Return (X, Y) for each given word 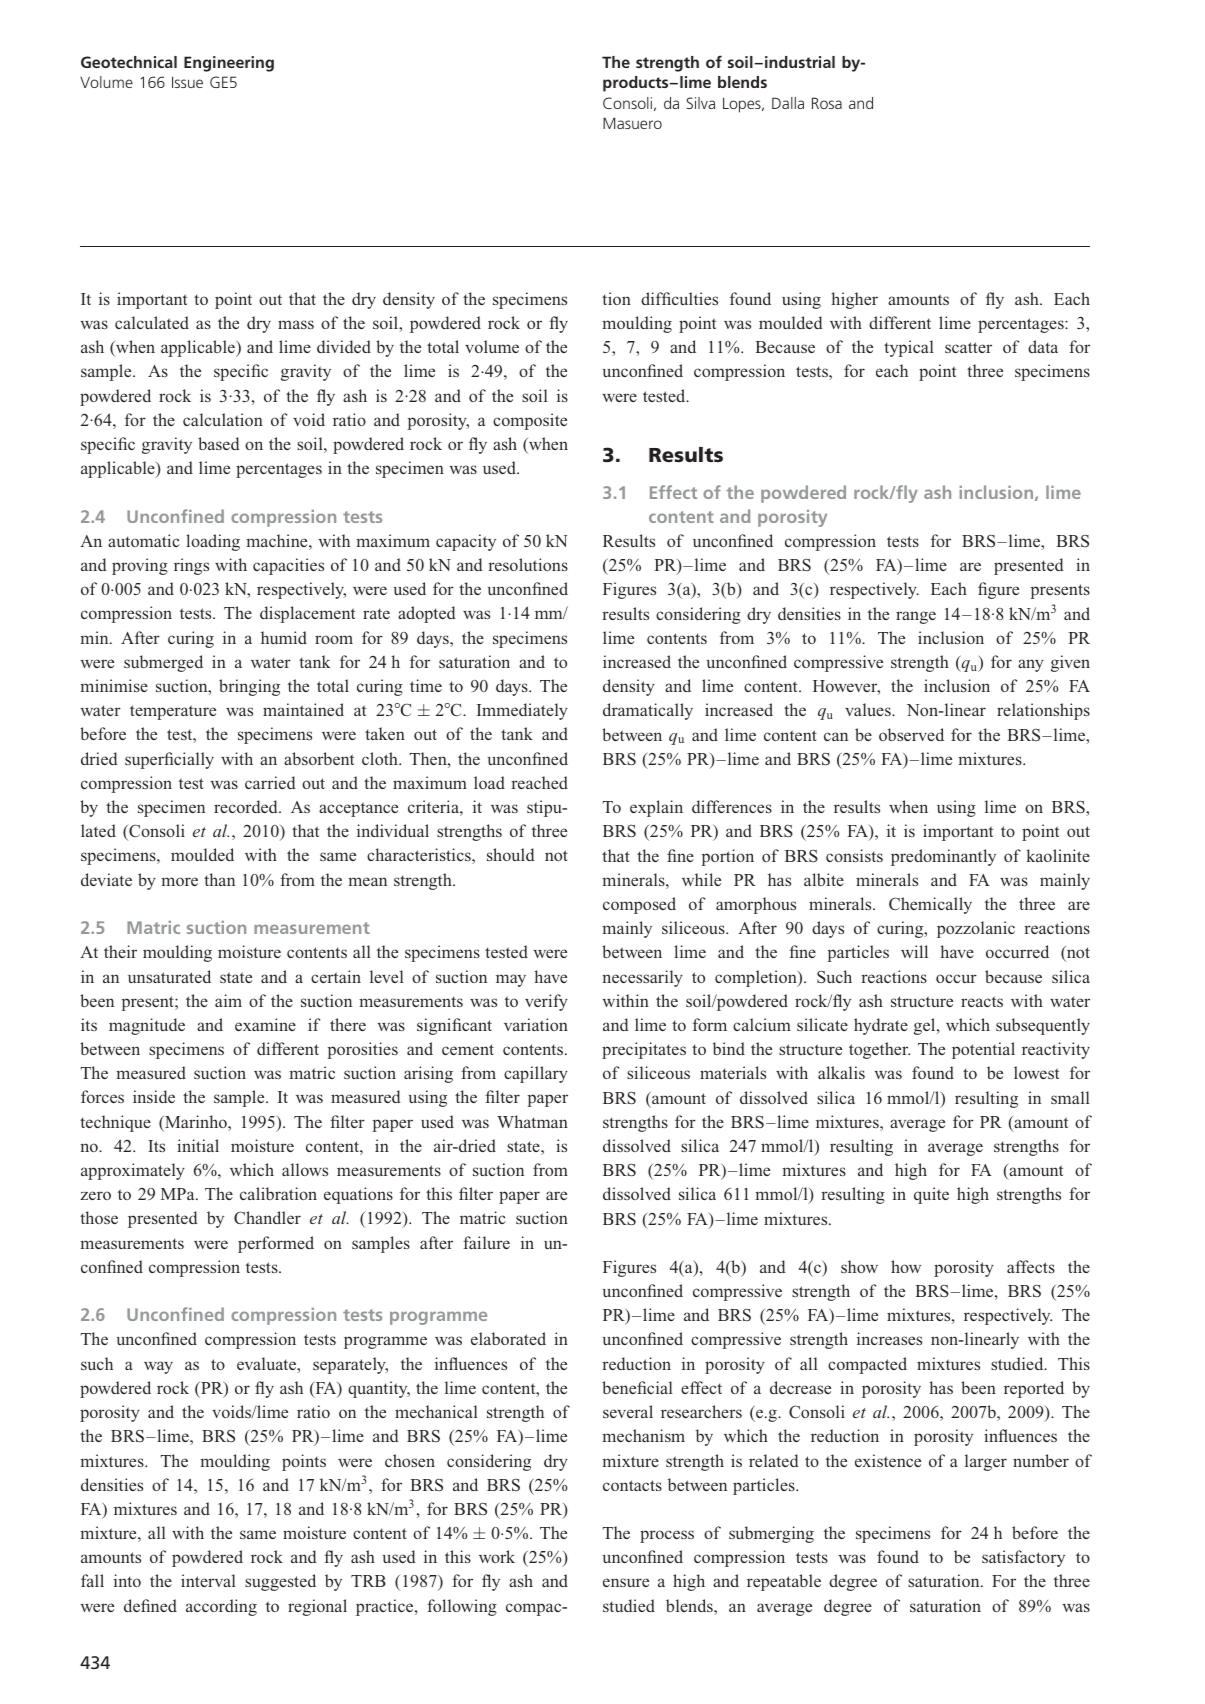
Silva (700, 103)
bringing (249, 687)
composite (530, 421)
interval (208, 1580)
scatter (968, 347)
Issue (187, 82)
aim (228, 1000)
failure (486, 1242)
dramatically (648, 711)
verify (546, 1002)
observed (911, 734)
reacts (982, 1001)
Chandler (267, 1217)
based (219, 443)
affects (1031, 1266)
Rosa (827, 103)
